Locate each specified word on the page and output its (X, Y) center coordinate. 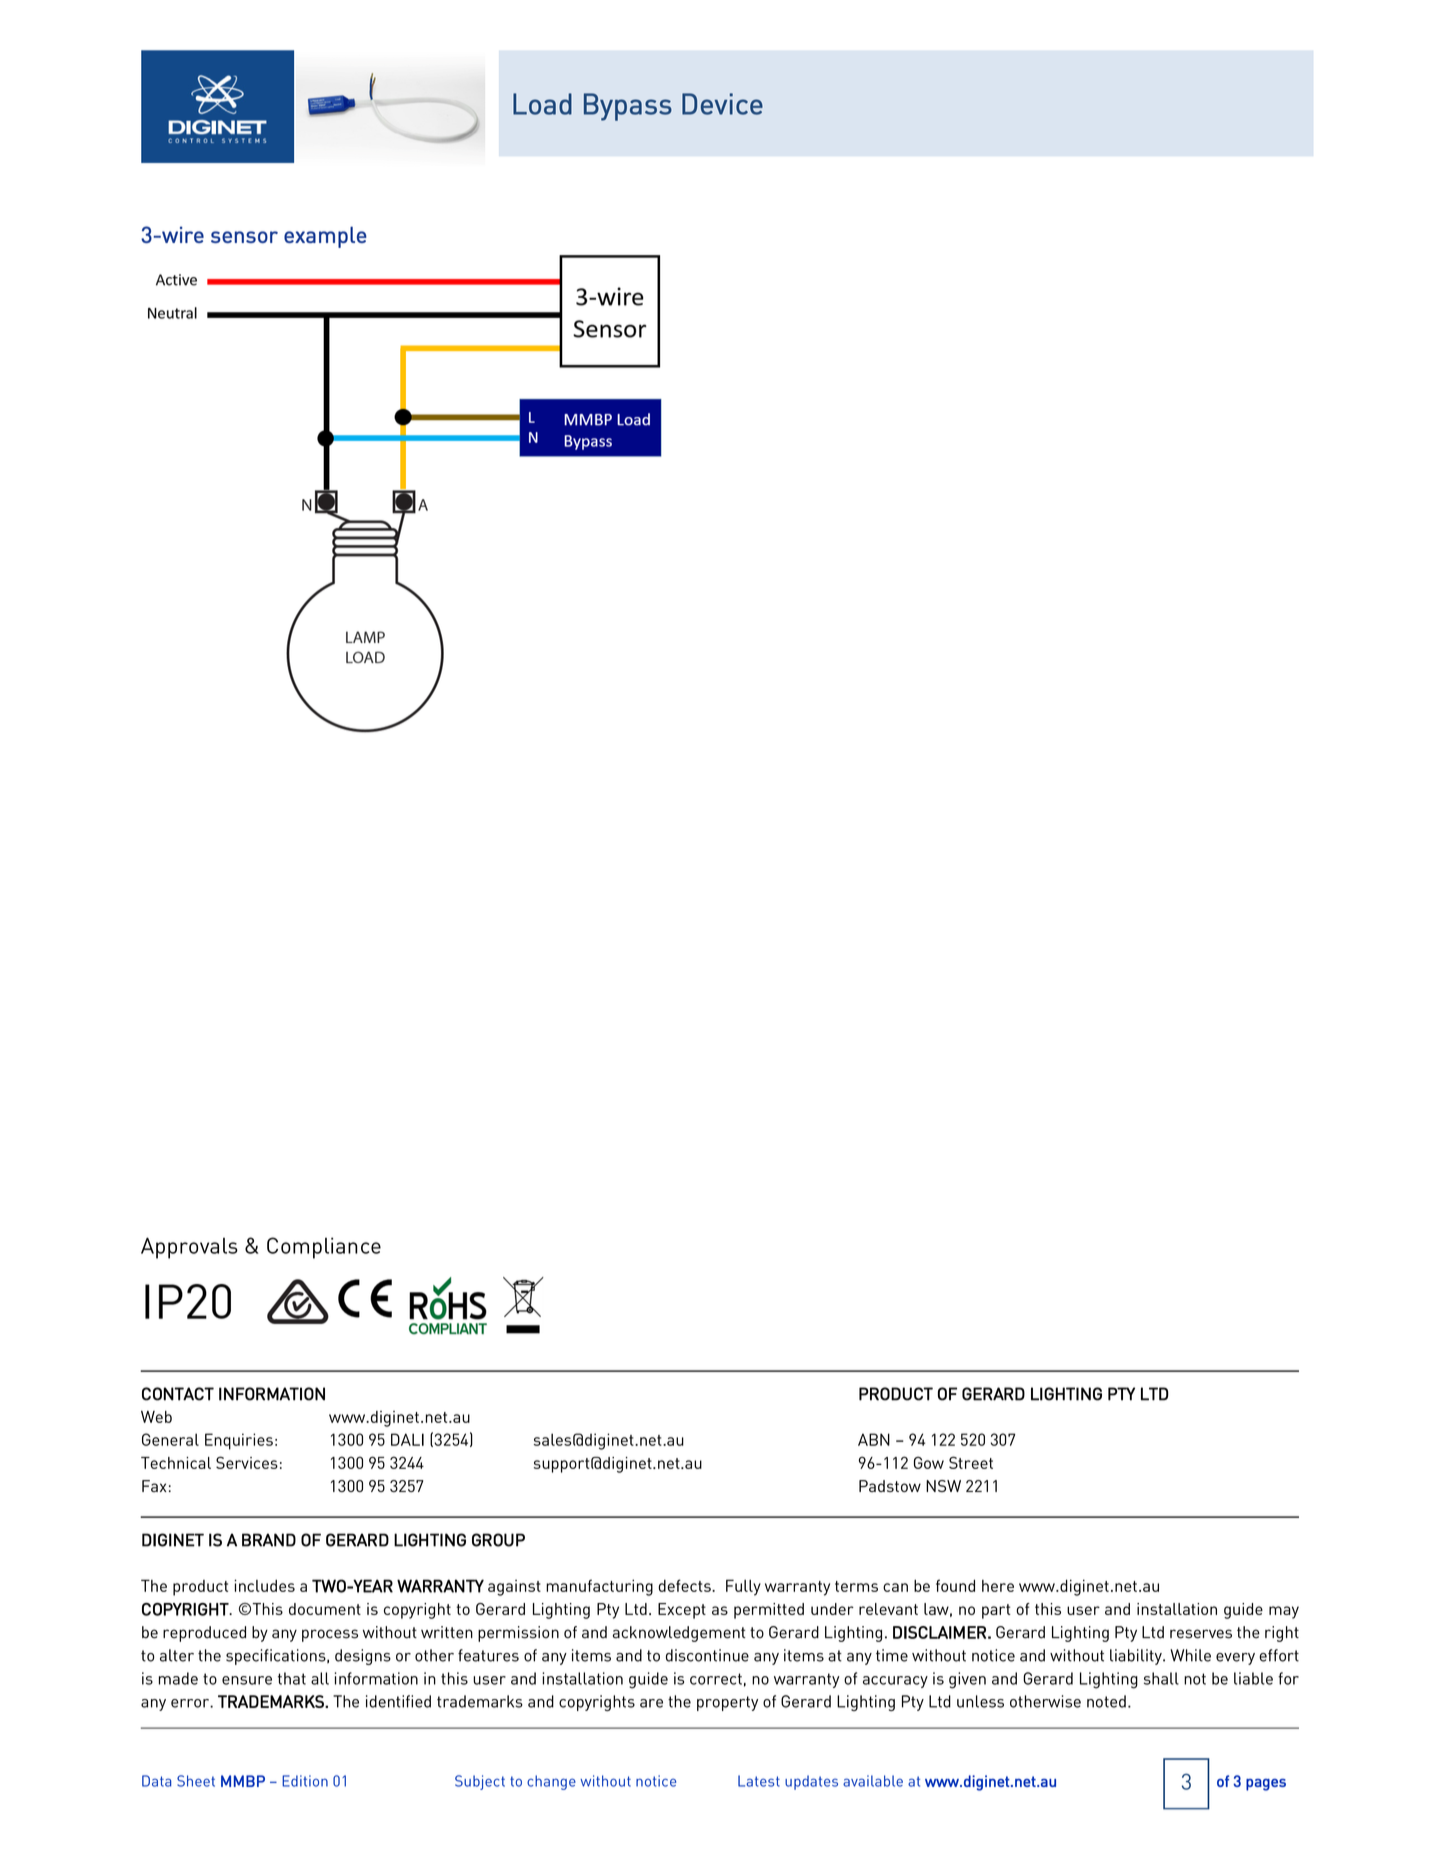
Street (971, 1462)
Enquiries (239, 1441)
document (325, 1609)
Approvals (189, 1248)
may (1284, 1612)
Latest (759, 1781)
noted (1106, 1701)
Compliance (324, 1248)
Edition (305, 1781)
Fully (743, 1587)
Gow (929, 1462)
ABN (874, 1439)
